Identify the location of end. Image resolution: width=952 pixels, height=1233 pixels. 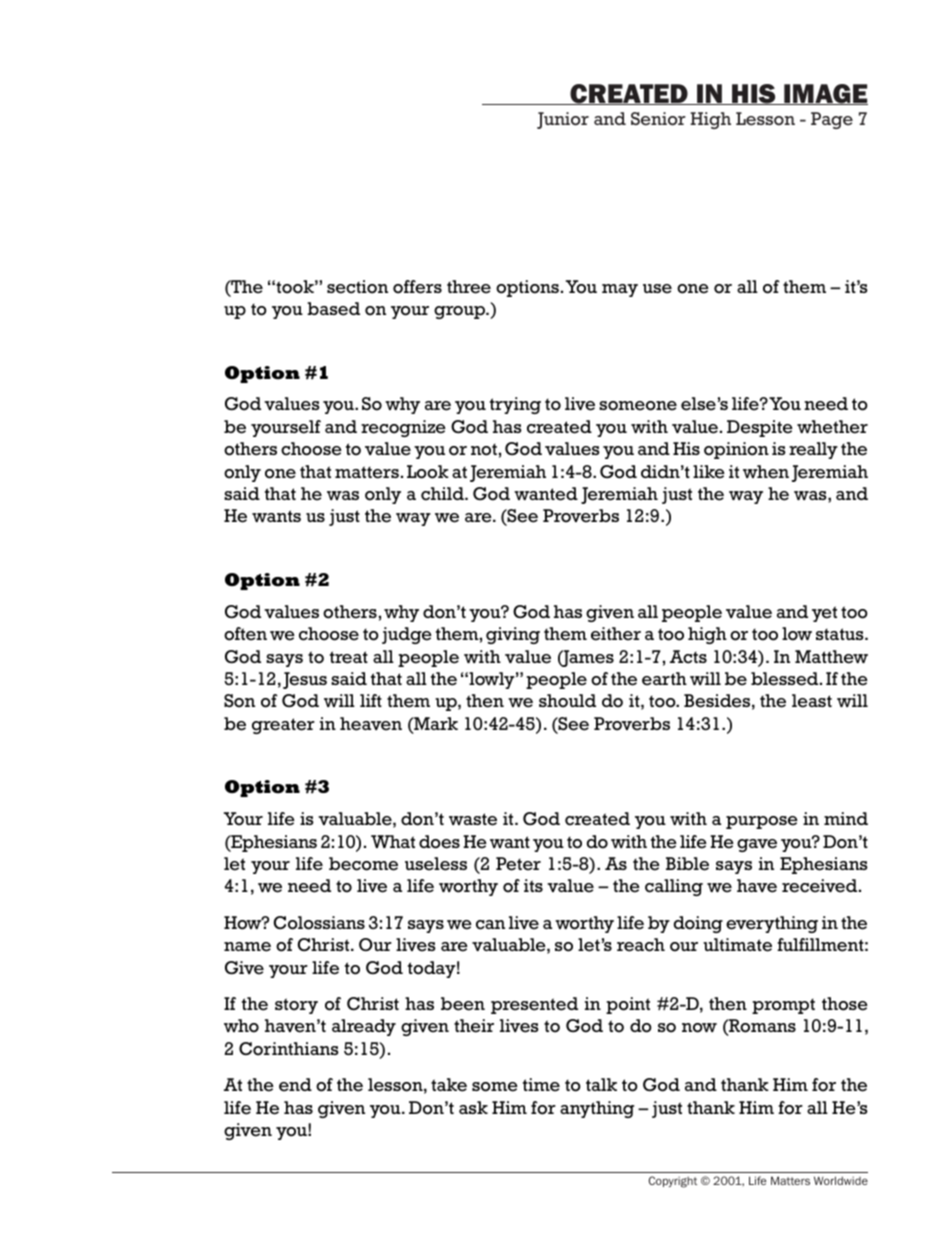
(295, 1085).
